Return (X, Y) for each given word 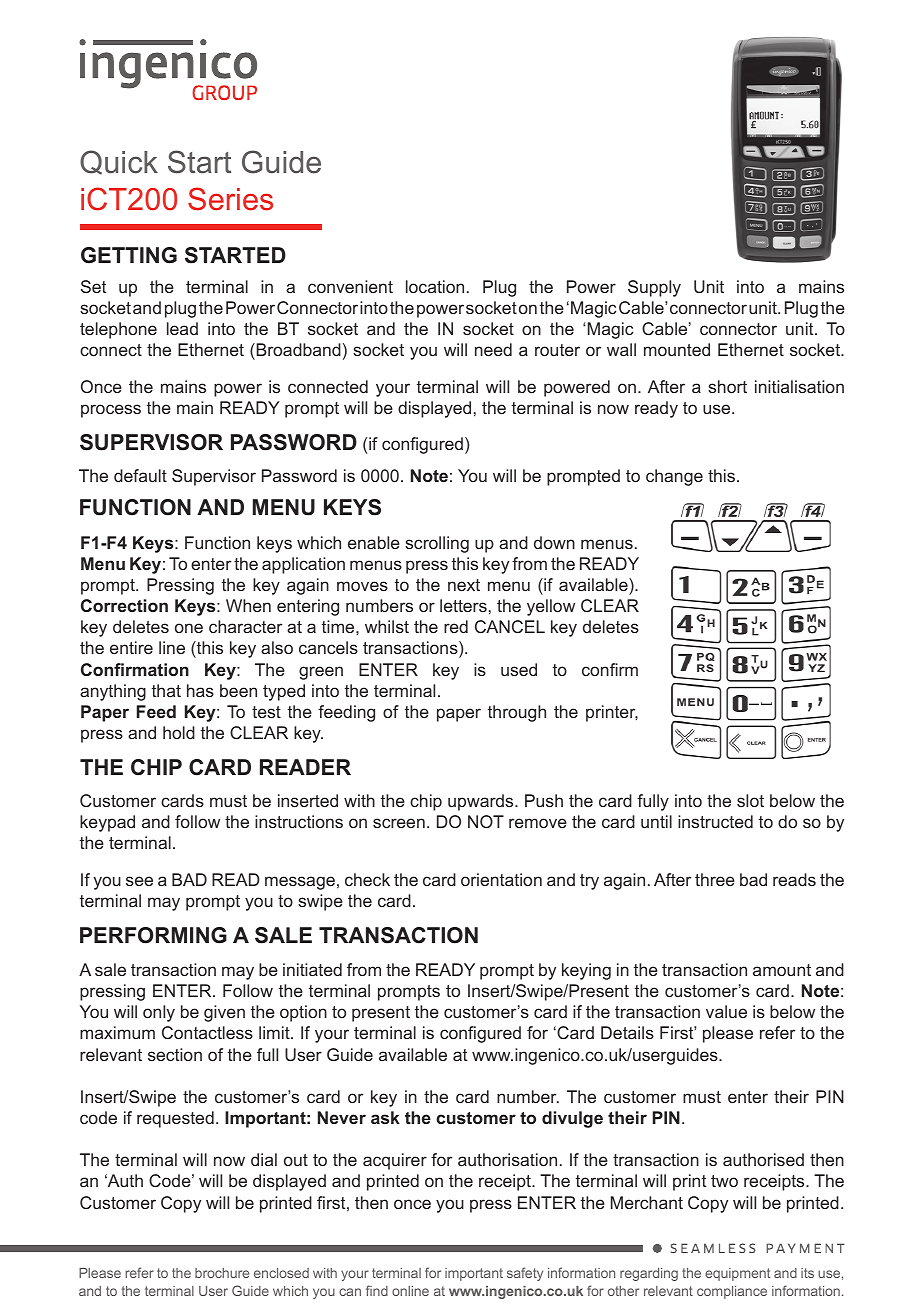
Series (230, 199)
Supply (654, 288)
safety (525, 1274)
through (517, 713)
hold (179, 732)
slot (750, 800)
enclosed (281, 1273)
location (435, 286)
